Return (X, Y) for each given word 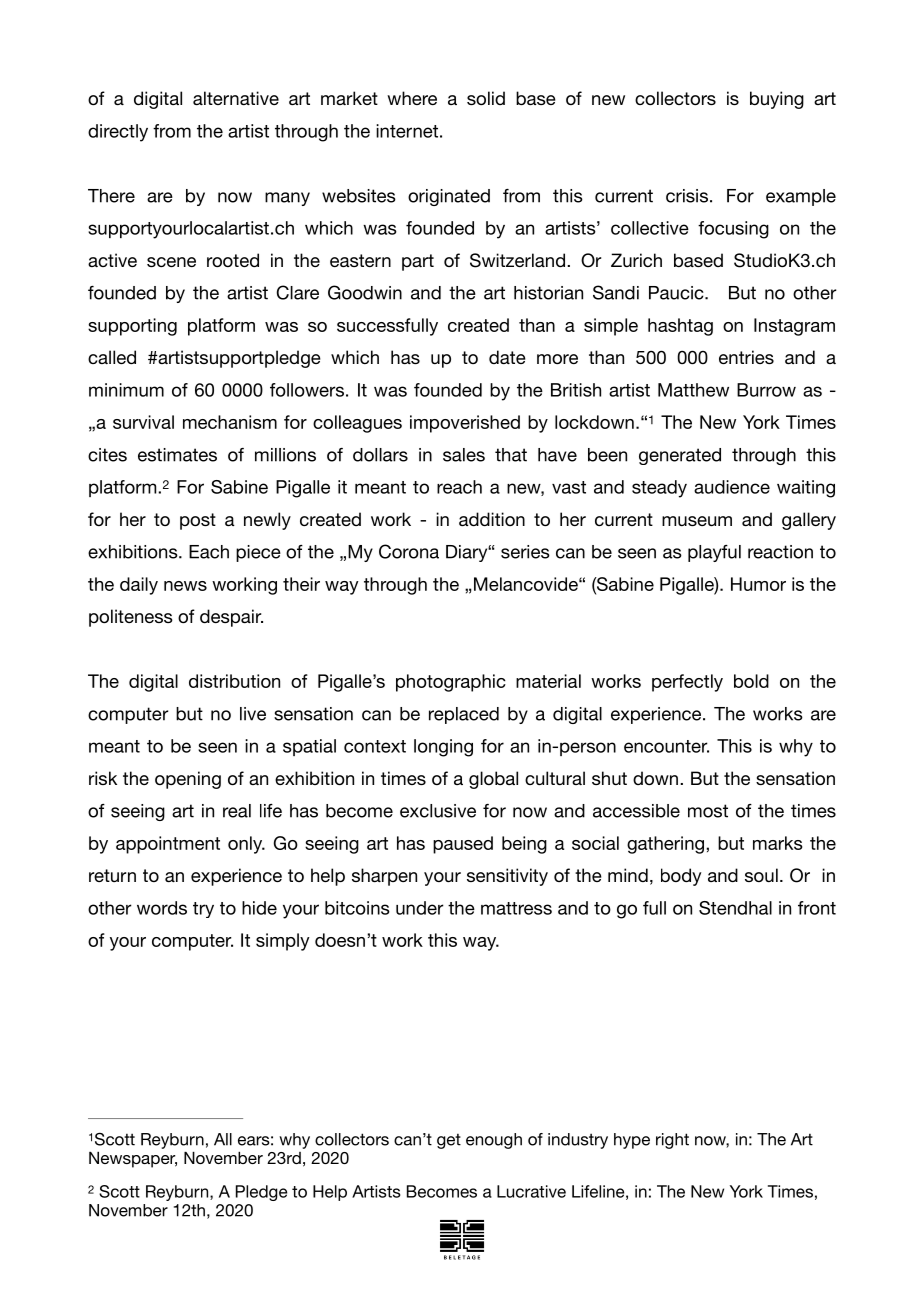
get (449, 1141)
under (420, 908)
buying (777, 100)
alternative (236, 98)
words (162, 908)
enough (494, 1141)
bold (751, 681)
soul (761, 875)
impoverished (465, 424)
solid (486, 98)
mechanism (230, 422)
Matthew (693, 390)
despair (231, 618)
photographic (451, 683)
